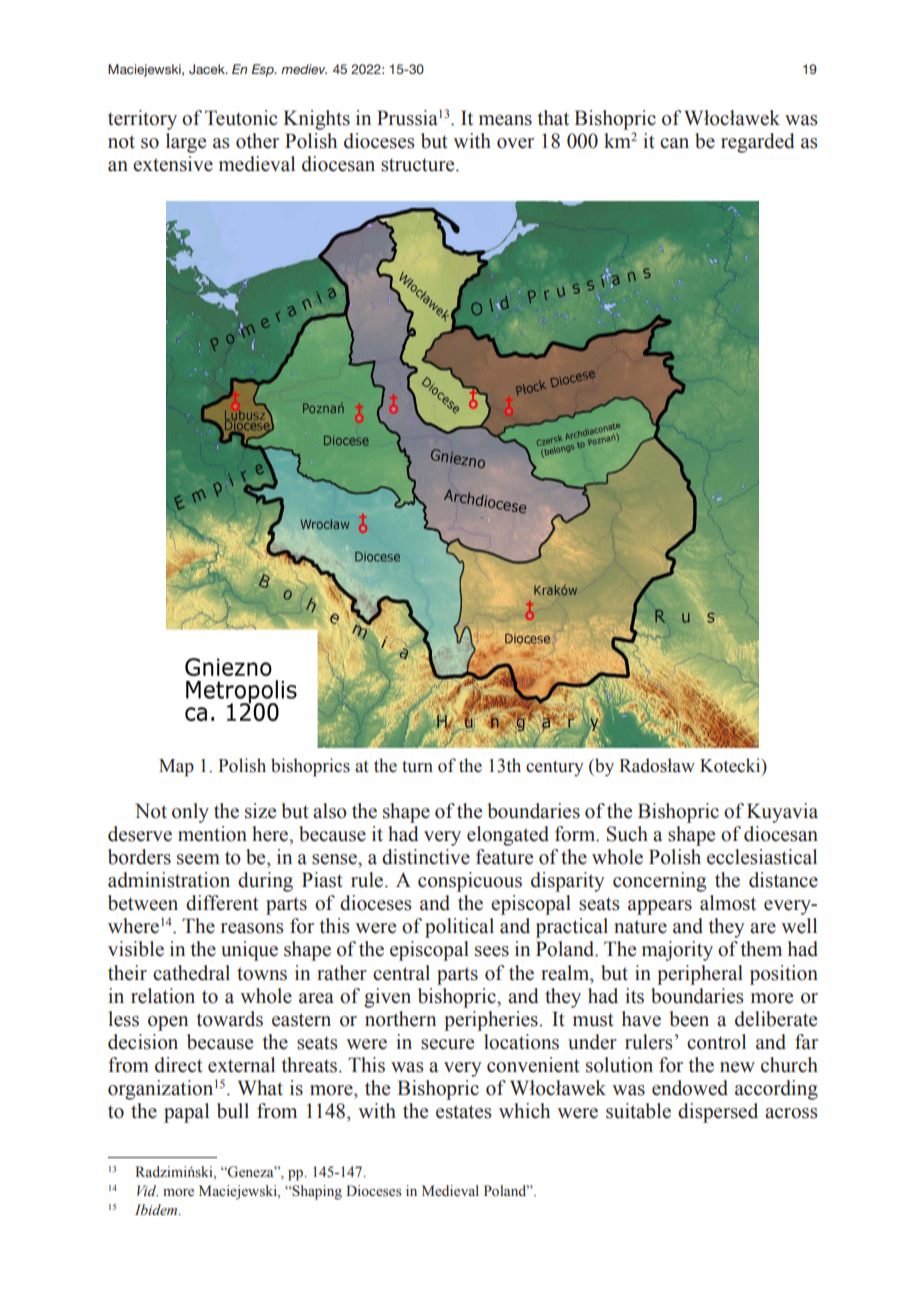  Describe the element at coordinates (718, 1113) in the screenshot. I see `dispersed` at that location.
